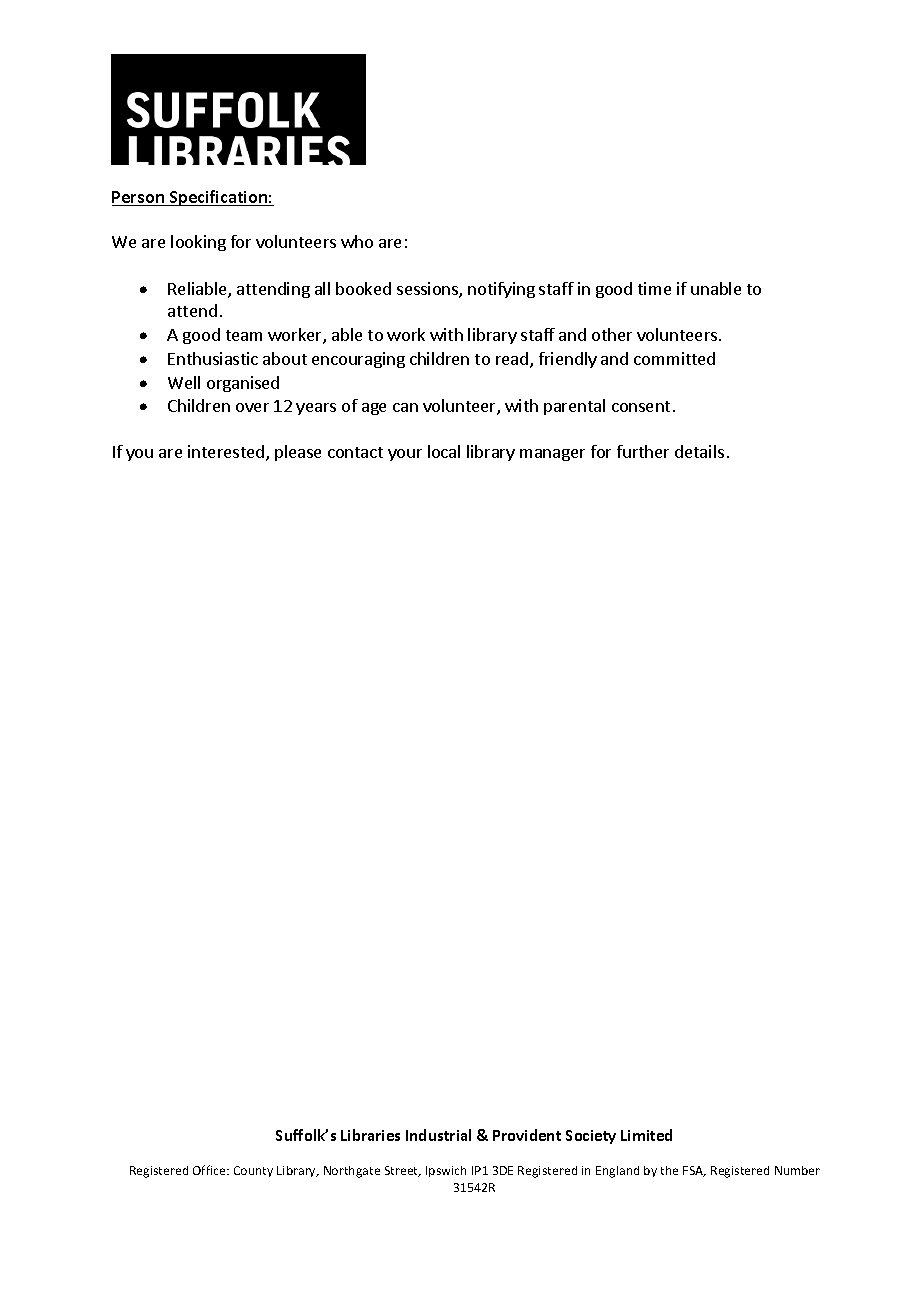  What do you see at coordinates (405, 455) in the screenshot?
I see `your` at bounding box center [405, 455].
